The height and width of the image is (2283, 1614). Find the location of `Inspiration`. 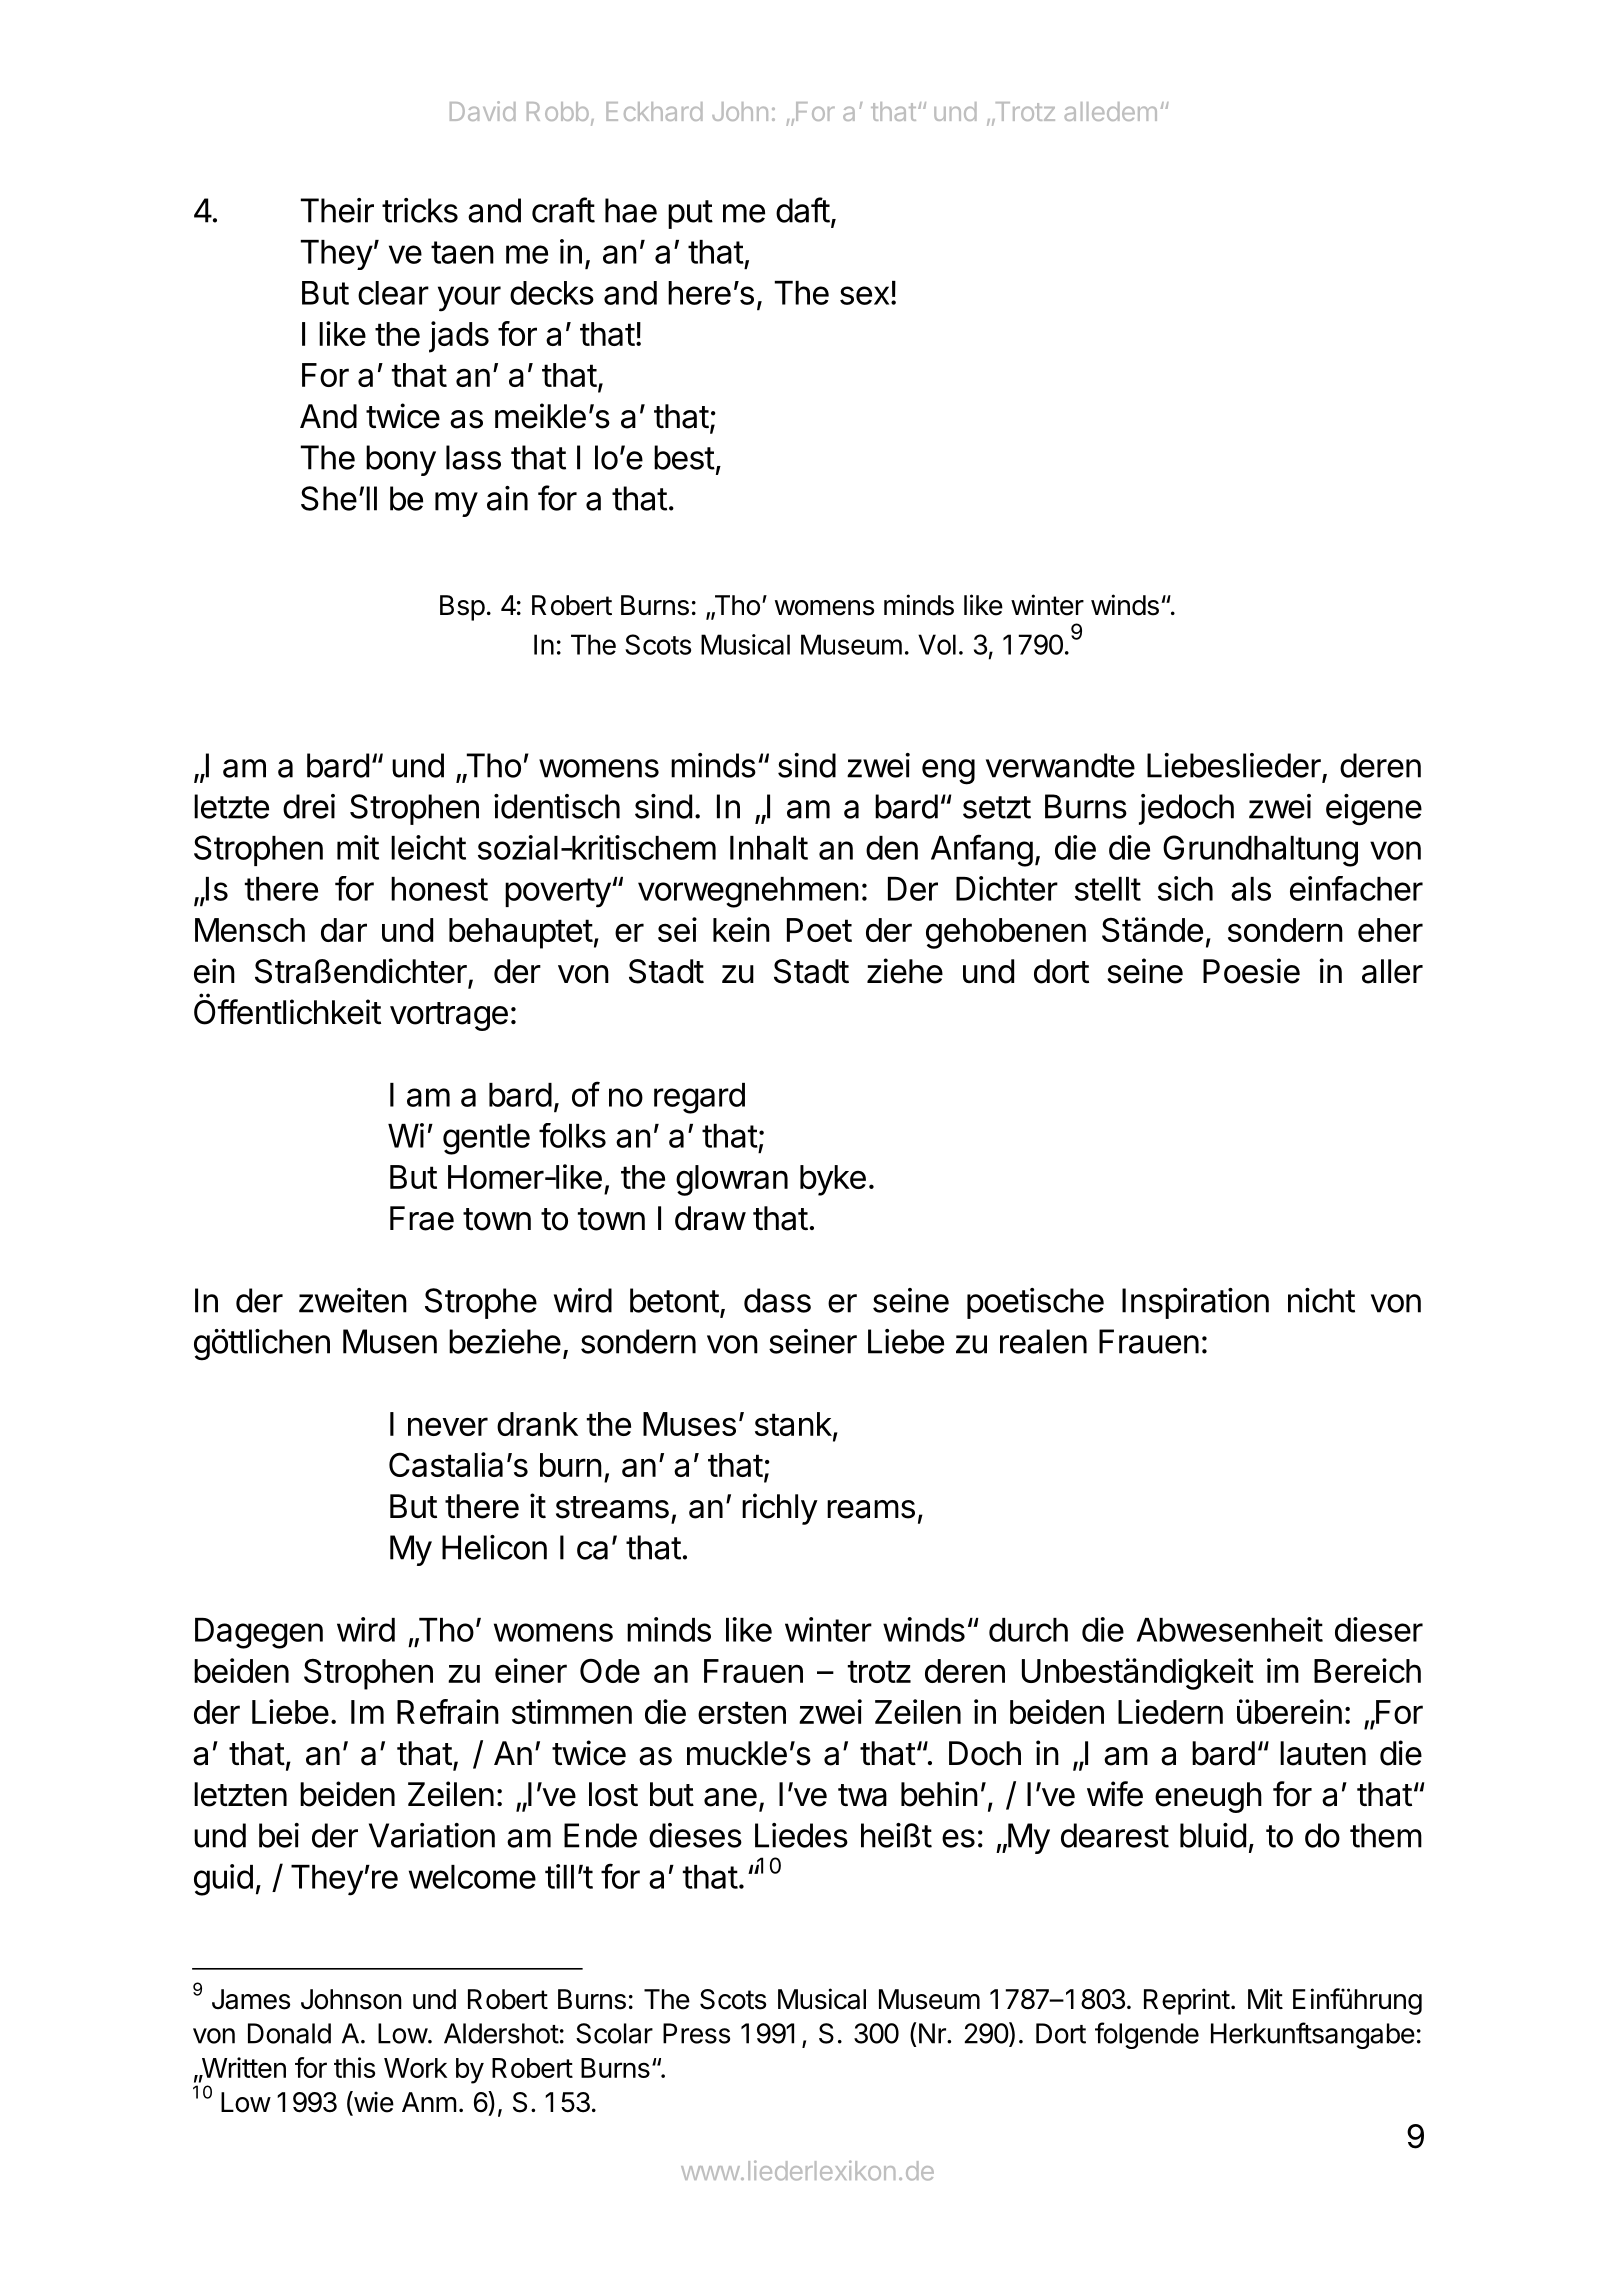

Inspiration is located at coordinates (1195, 1303).
